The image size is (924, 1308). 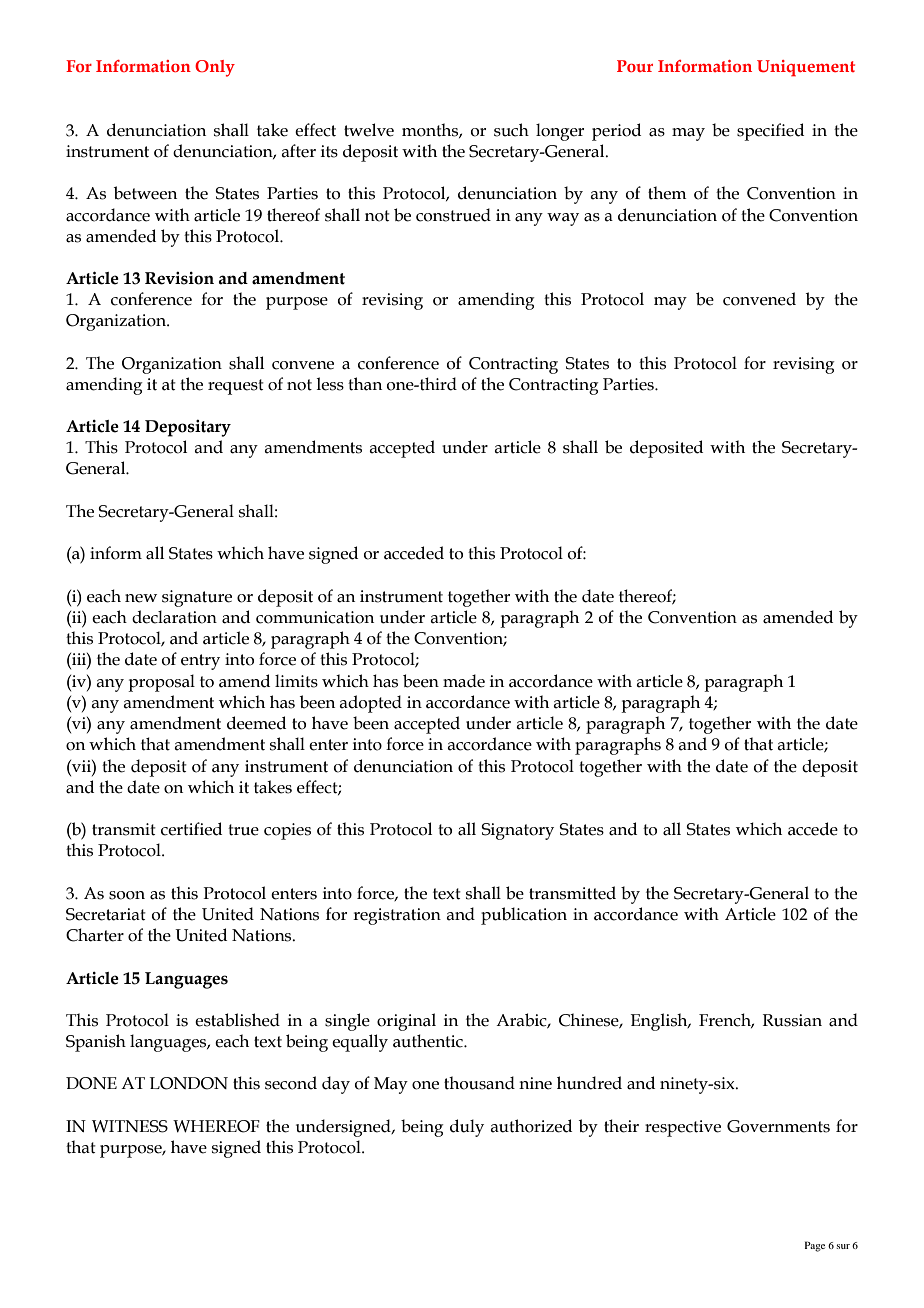 What do you see at coordinates (365, 384) in the screenshot?
I see `than` at bounding box center [365, 384].
